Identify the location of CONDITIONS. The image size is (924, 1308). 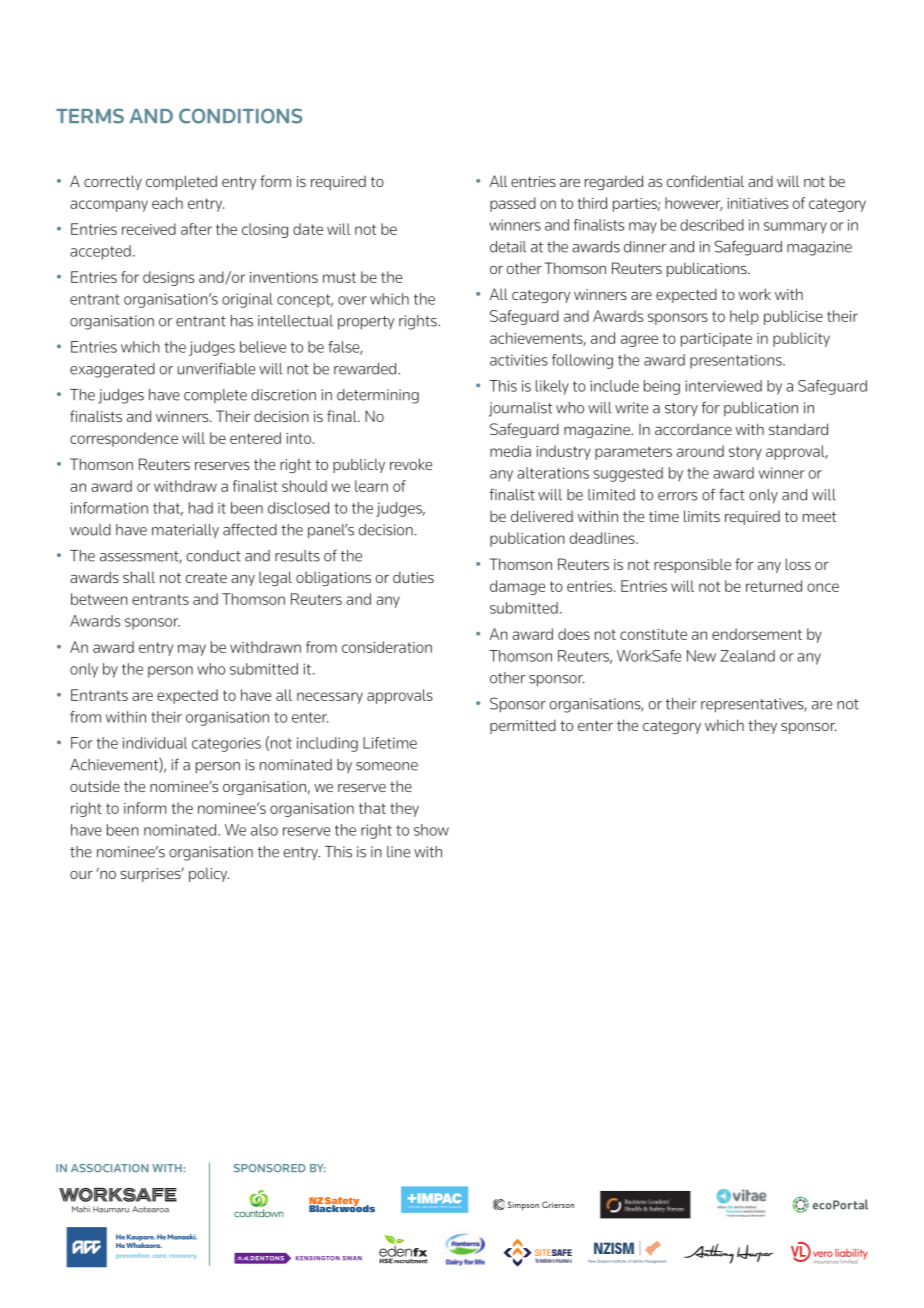
(240, 116).
